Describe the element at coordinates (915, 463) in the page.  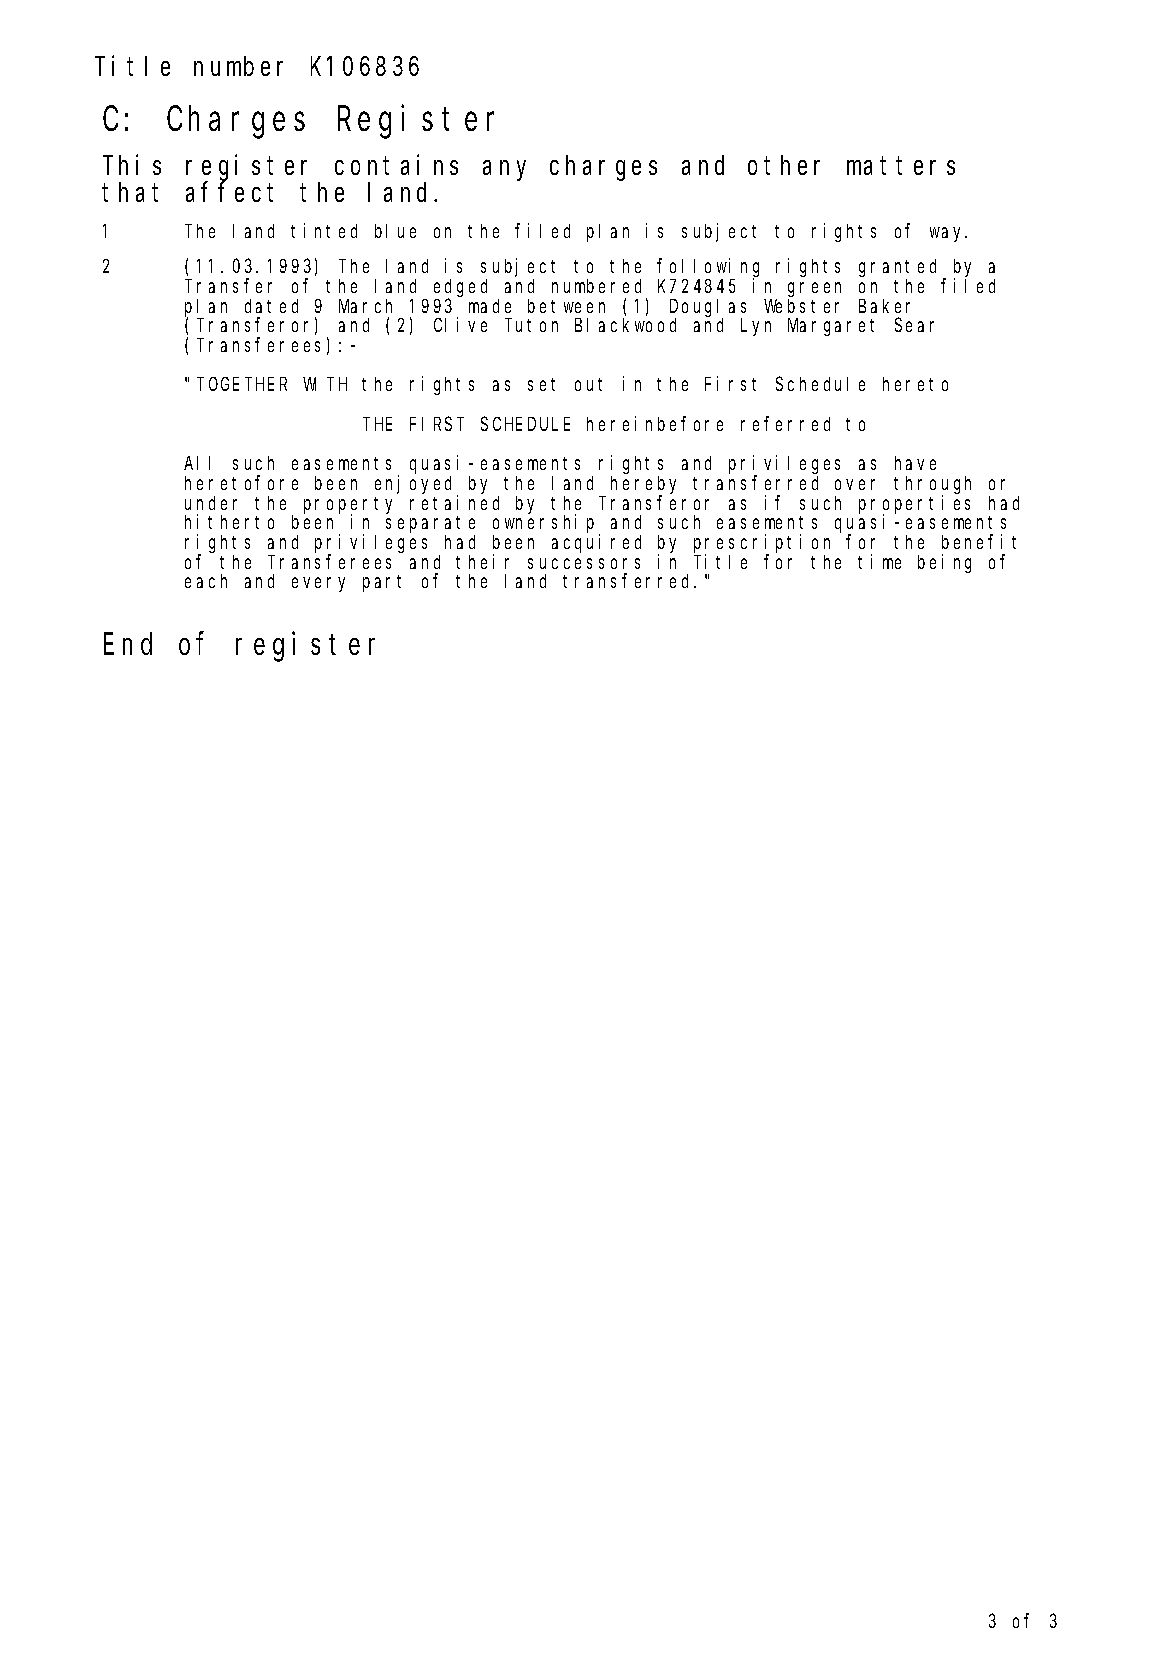
I see `have` at that location.
